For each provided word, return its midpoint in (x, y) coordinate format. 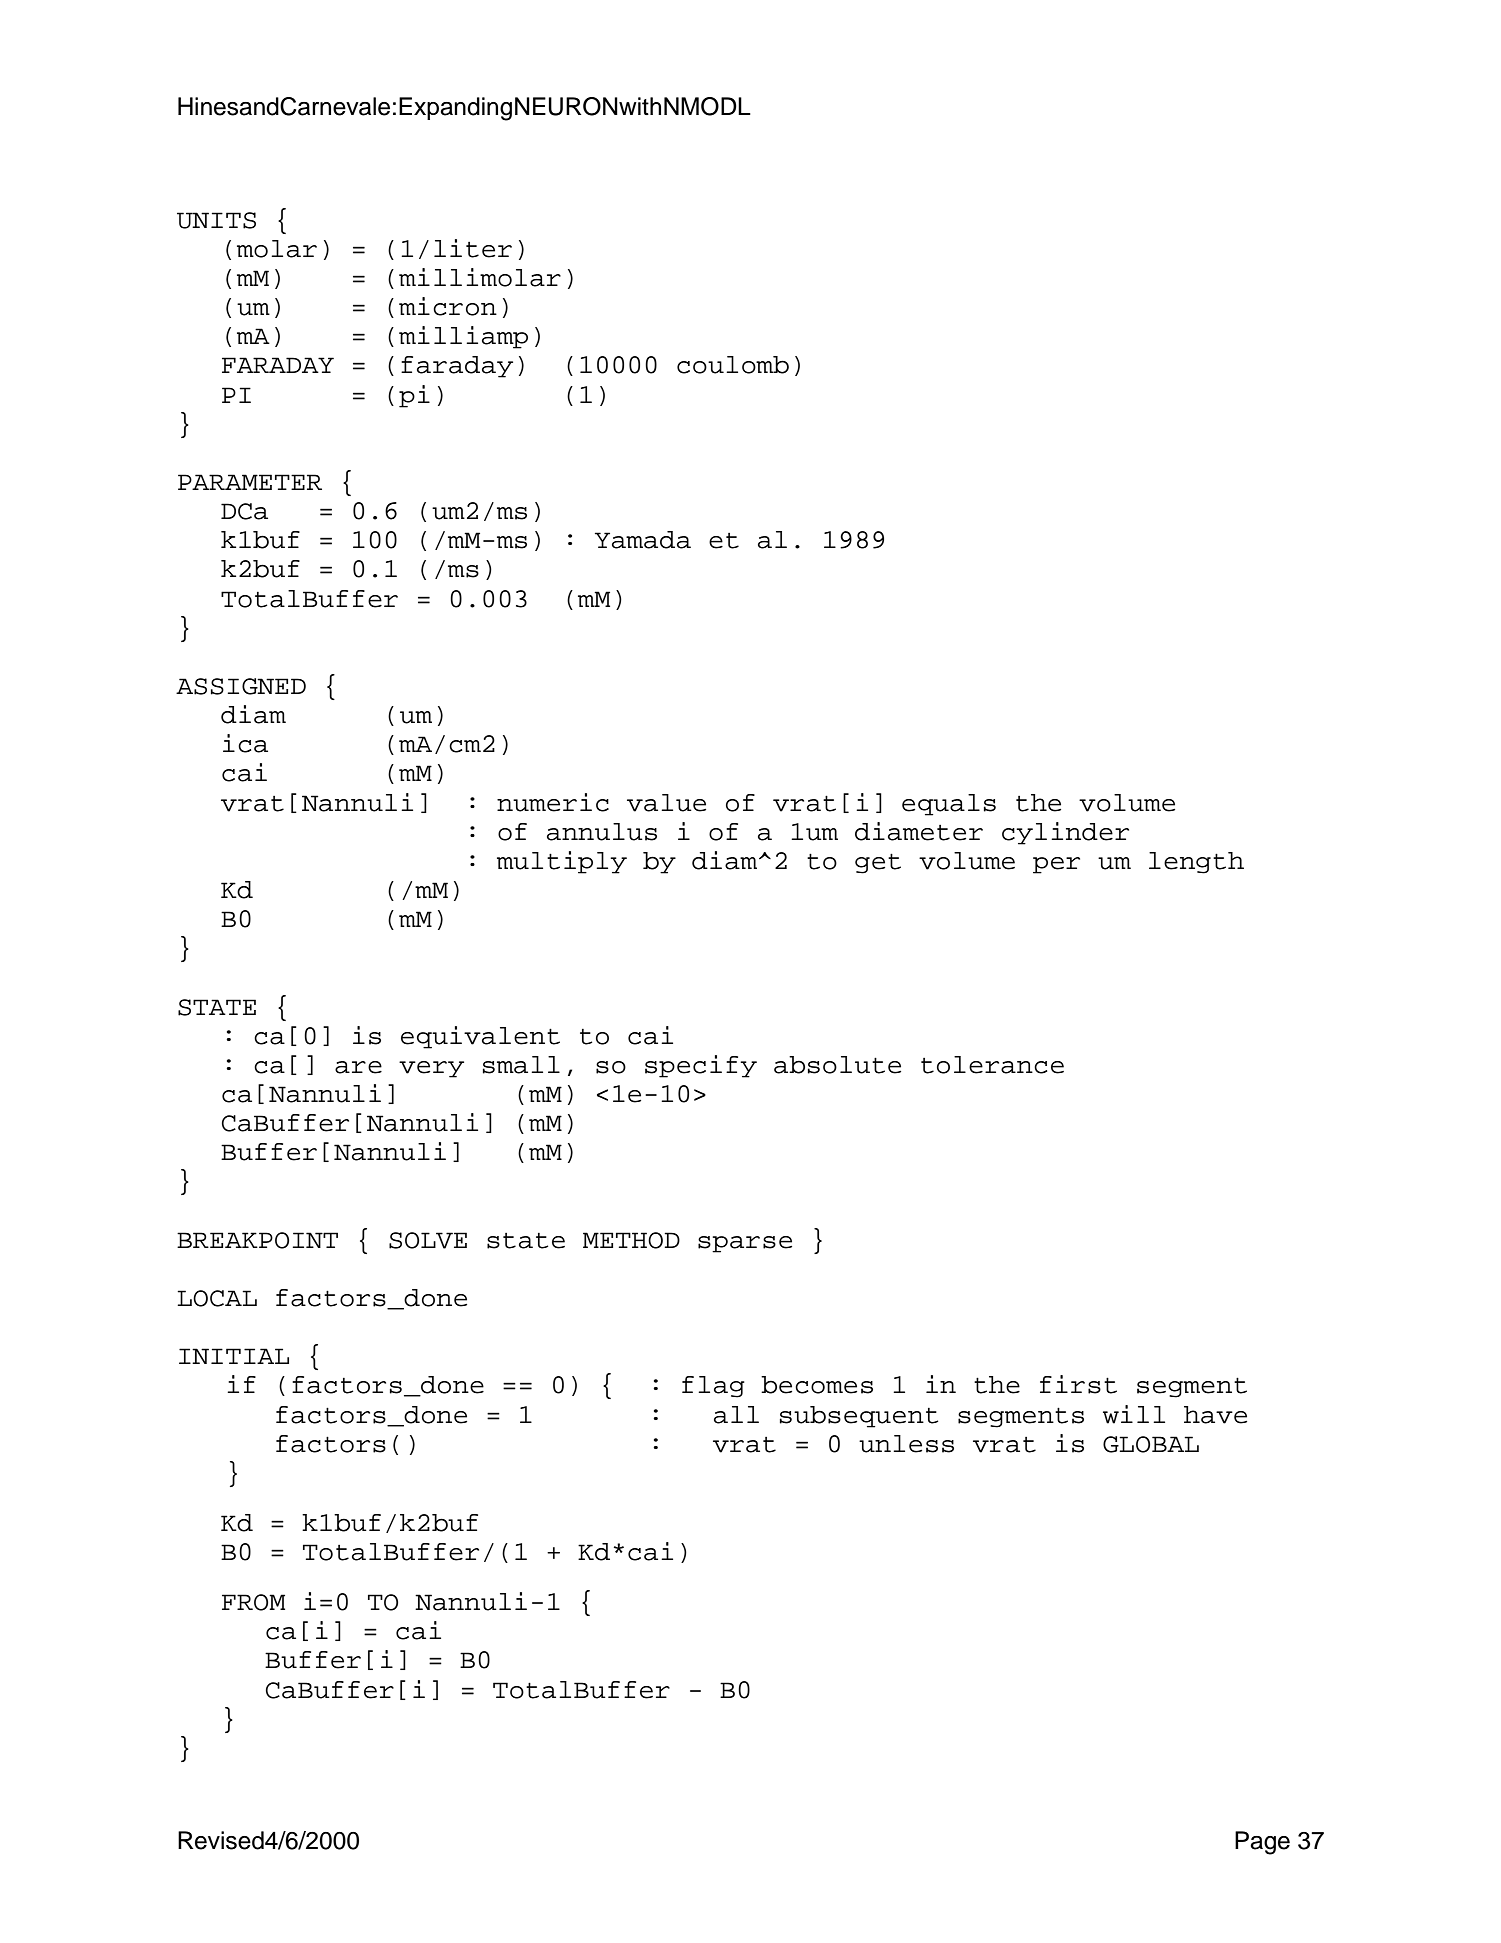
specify (701, 1066)
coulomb (733, 365)
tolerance (992, 1065)
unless (906, 1444)
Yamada (643, 540)
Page (1262, 1843)
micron (448, 306)
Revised (222, 1840)
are (358, 1067)
